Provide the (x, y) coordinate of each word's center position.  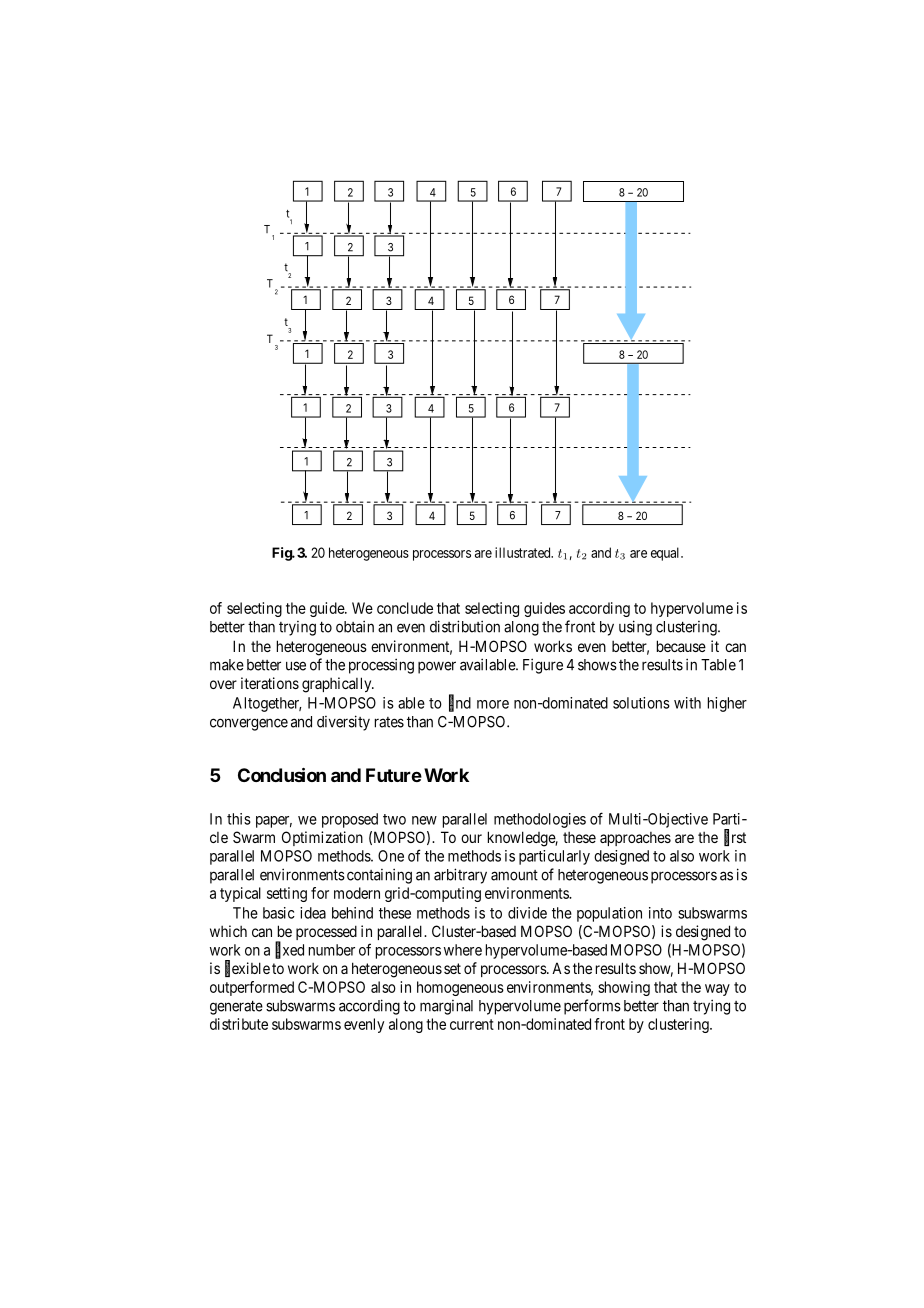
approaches (635, 839)
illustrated (524, 552)
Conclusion (282, 775)
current (472, 1024)
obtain (355, 626)
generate (236, 1007)
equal (666, 554)
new (424, 820)
